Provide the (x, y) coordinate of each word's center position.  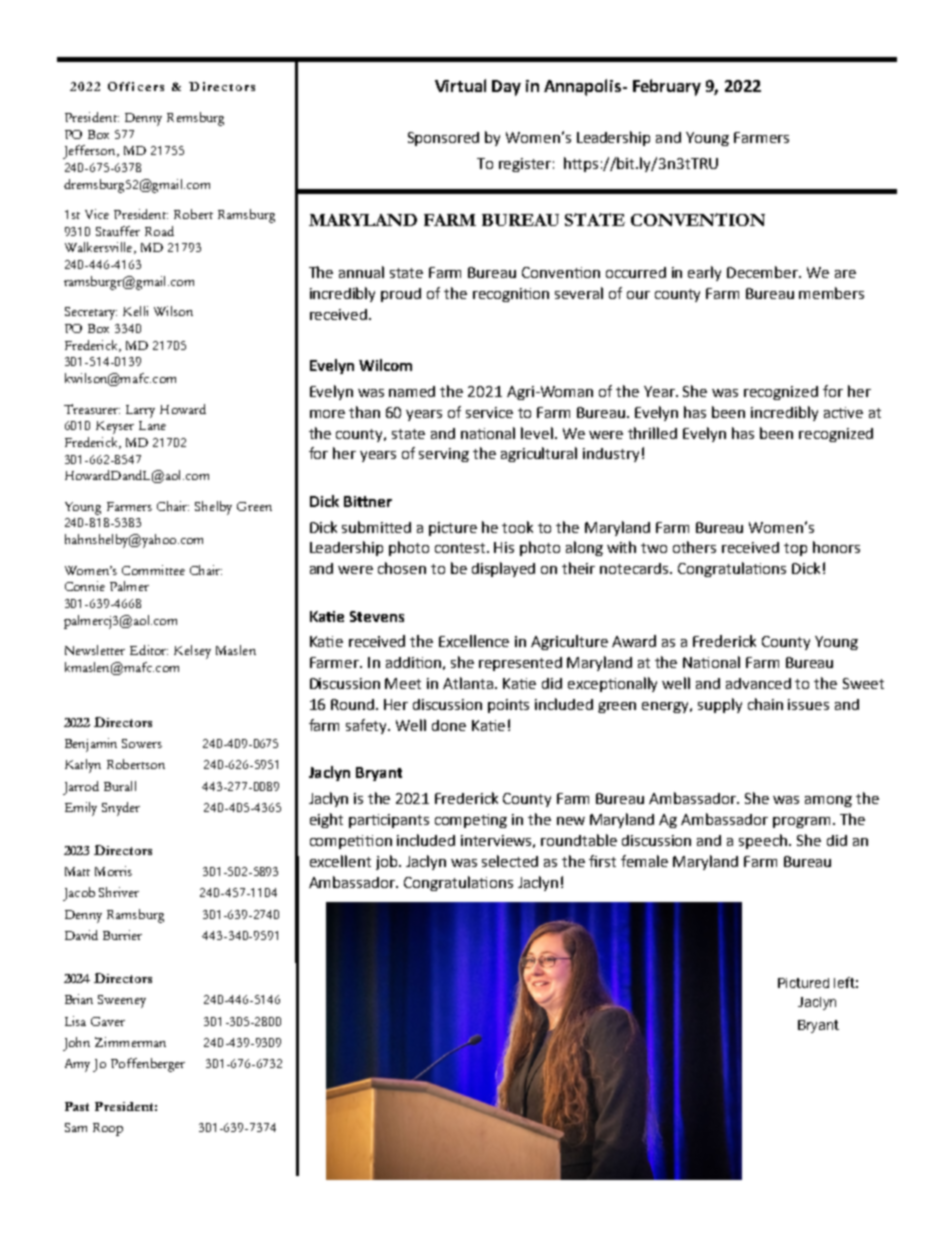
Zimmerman (130, 1042)
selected (510, 861)
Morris (113, 871)
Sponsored (443, 139)
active (843, 412)
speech (764, 841)
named (412, 391)
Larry (140, 411)
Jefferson (90, 152)
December (764, 272)
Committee (153, 570)
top (795, 549)
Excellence (474, 641)
